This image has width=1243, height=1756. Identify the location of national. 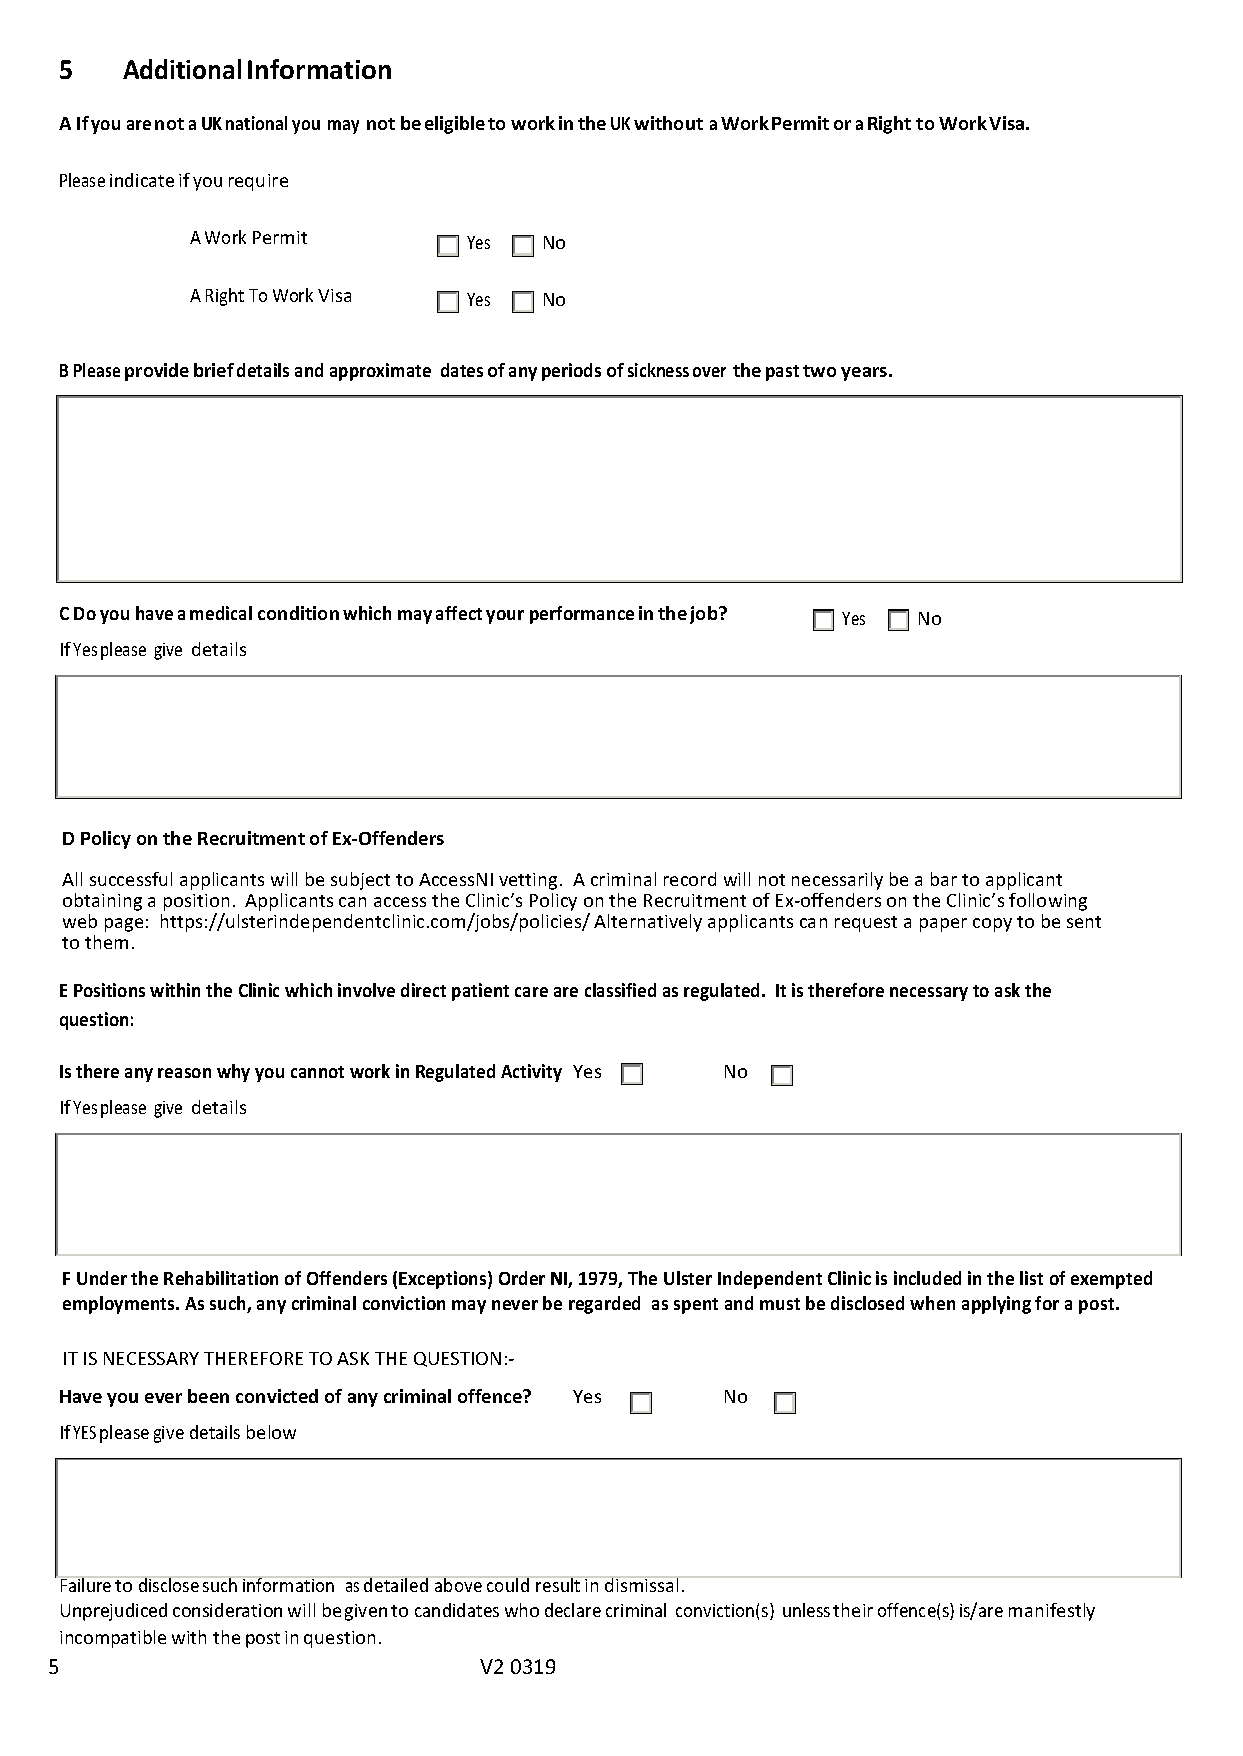
(256, 123).
